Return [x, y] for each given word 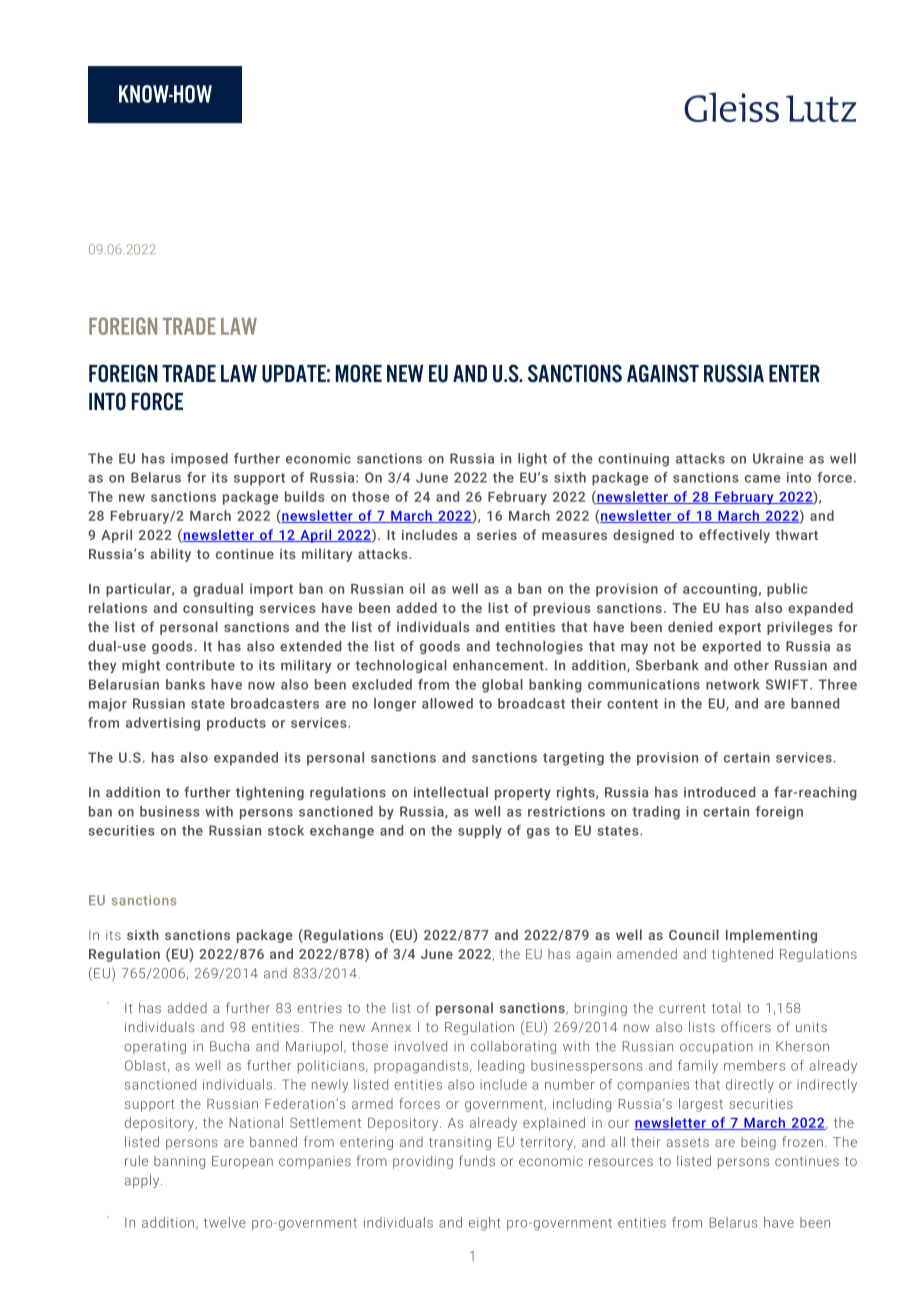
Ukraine [778, 458]
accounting [720, 590]
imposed [199, 460]
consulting [218, 609]
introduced [719, 792]
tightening [270, 793]
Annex [391, 1027]
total [726, 1007]
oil [417, 588]
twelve [225, 1222]
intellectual [451, 792]
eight [484, 1224]
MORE [359, 373]
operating [155, 1047]
